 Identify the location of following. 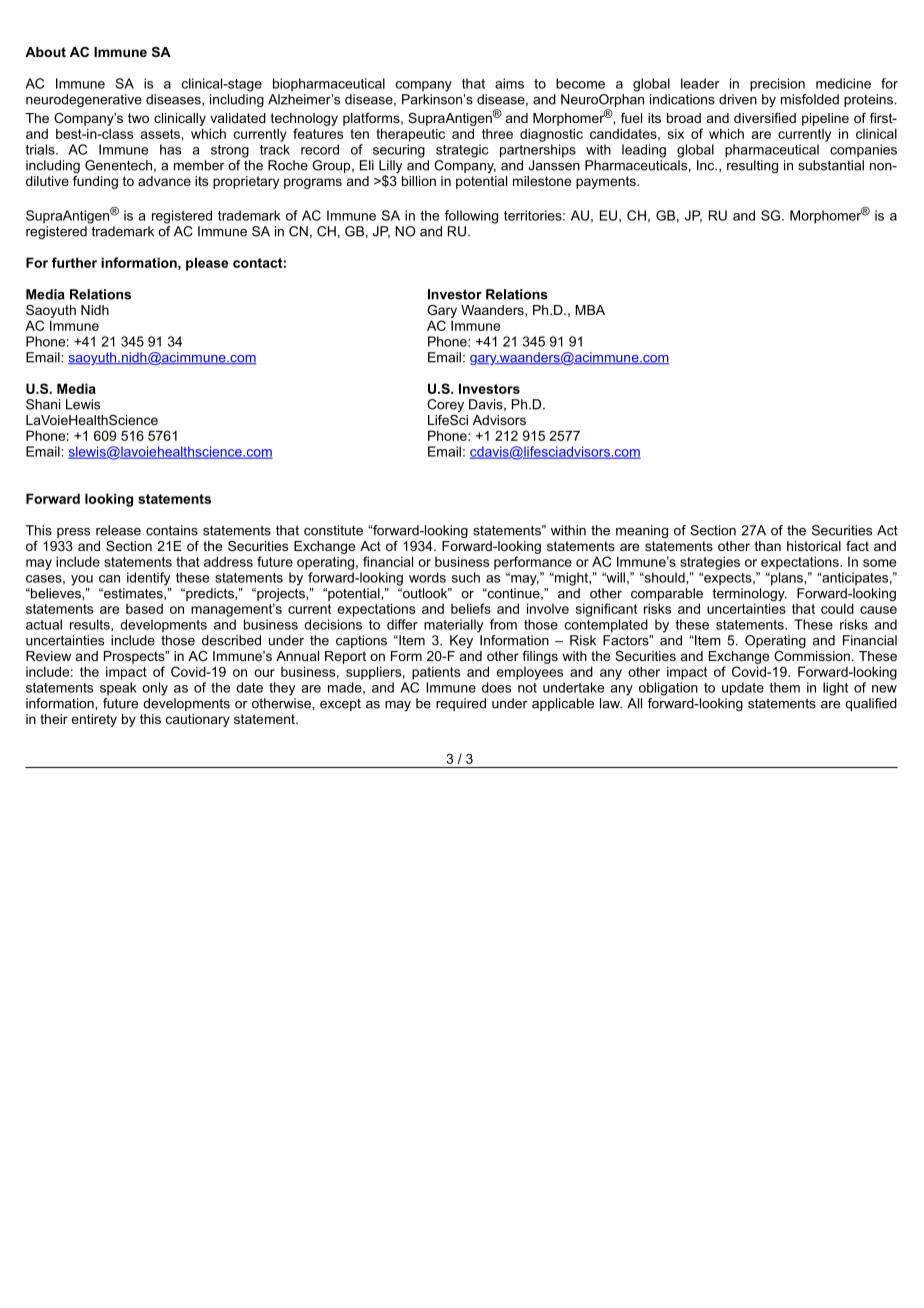
(471, 217).
